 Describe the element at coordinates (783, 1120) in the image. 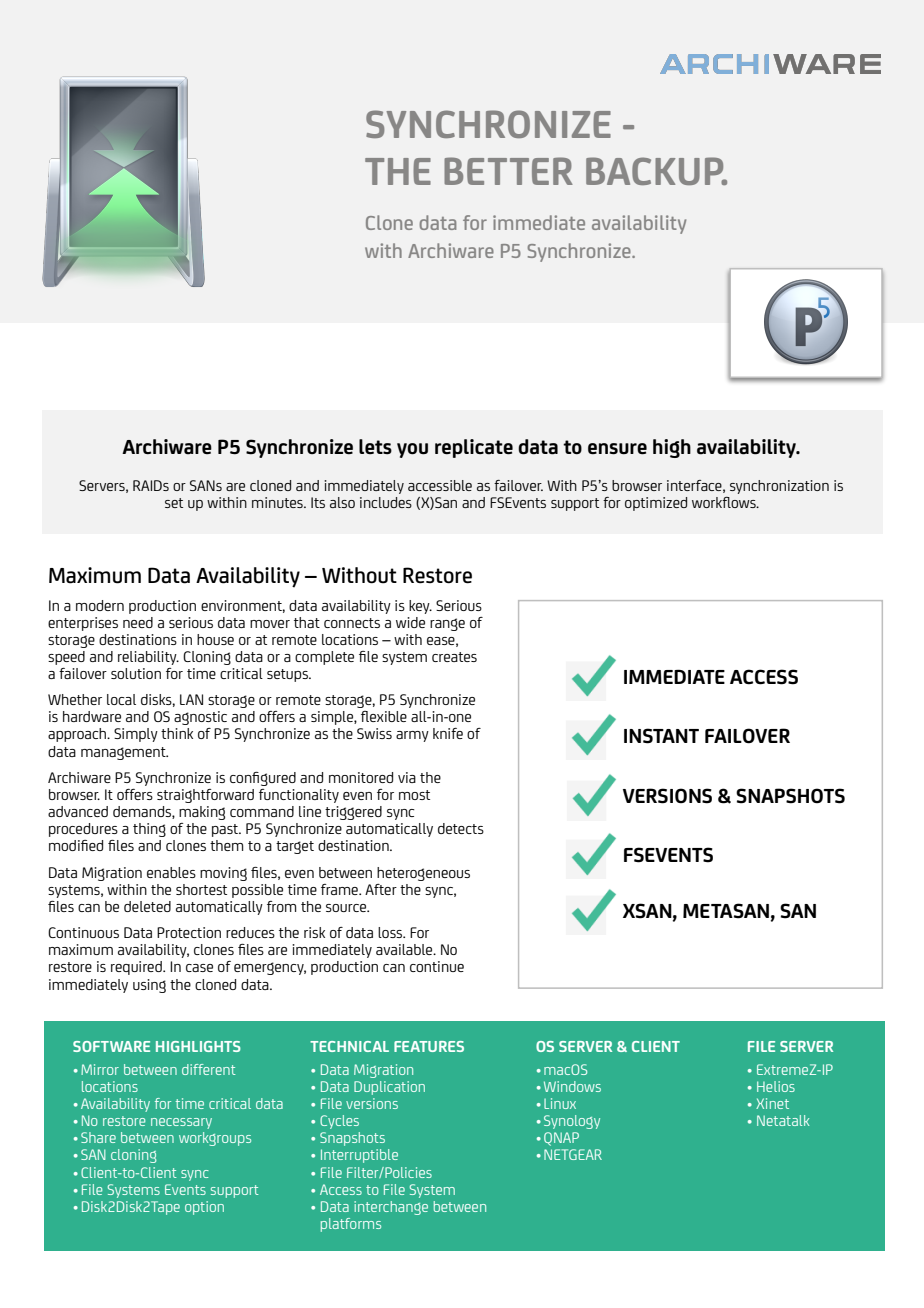

I see `Netatalk` at that location.
